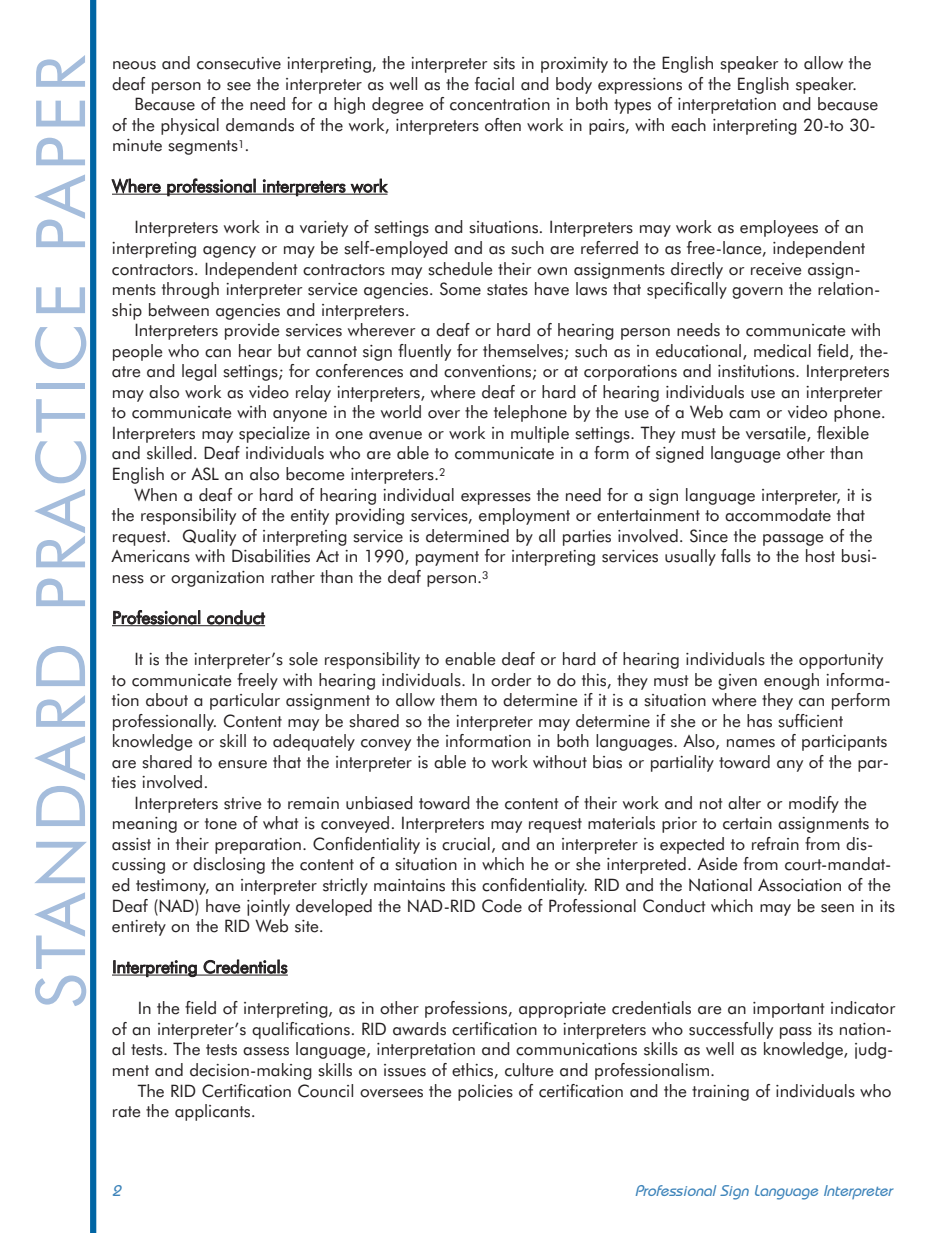  I want to click on policies, so click(485, 1092).
